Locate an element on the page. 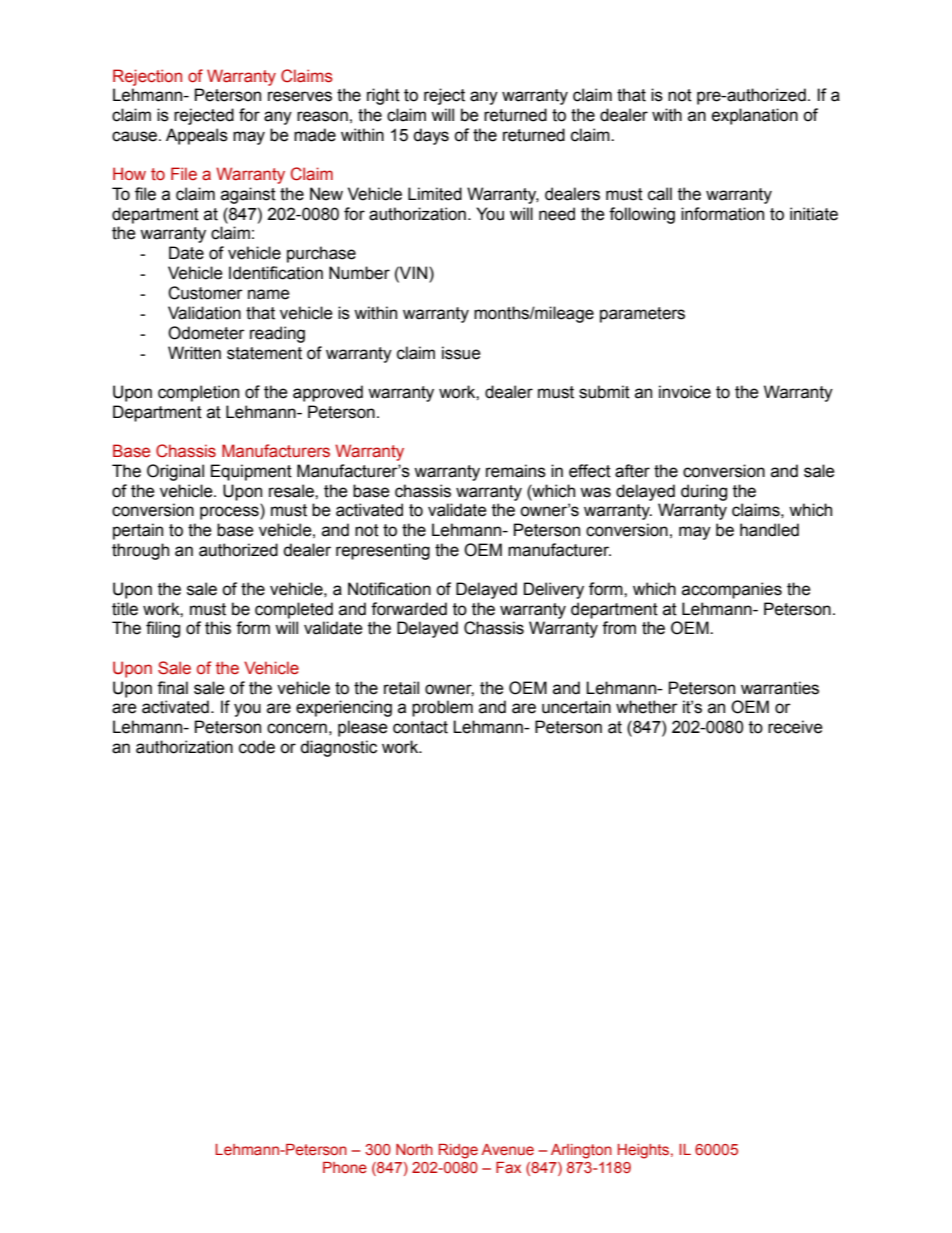  explanation is located at coordinates (755, 116).
